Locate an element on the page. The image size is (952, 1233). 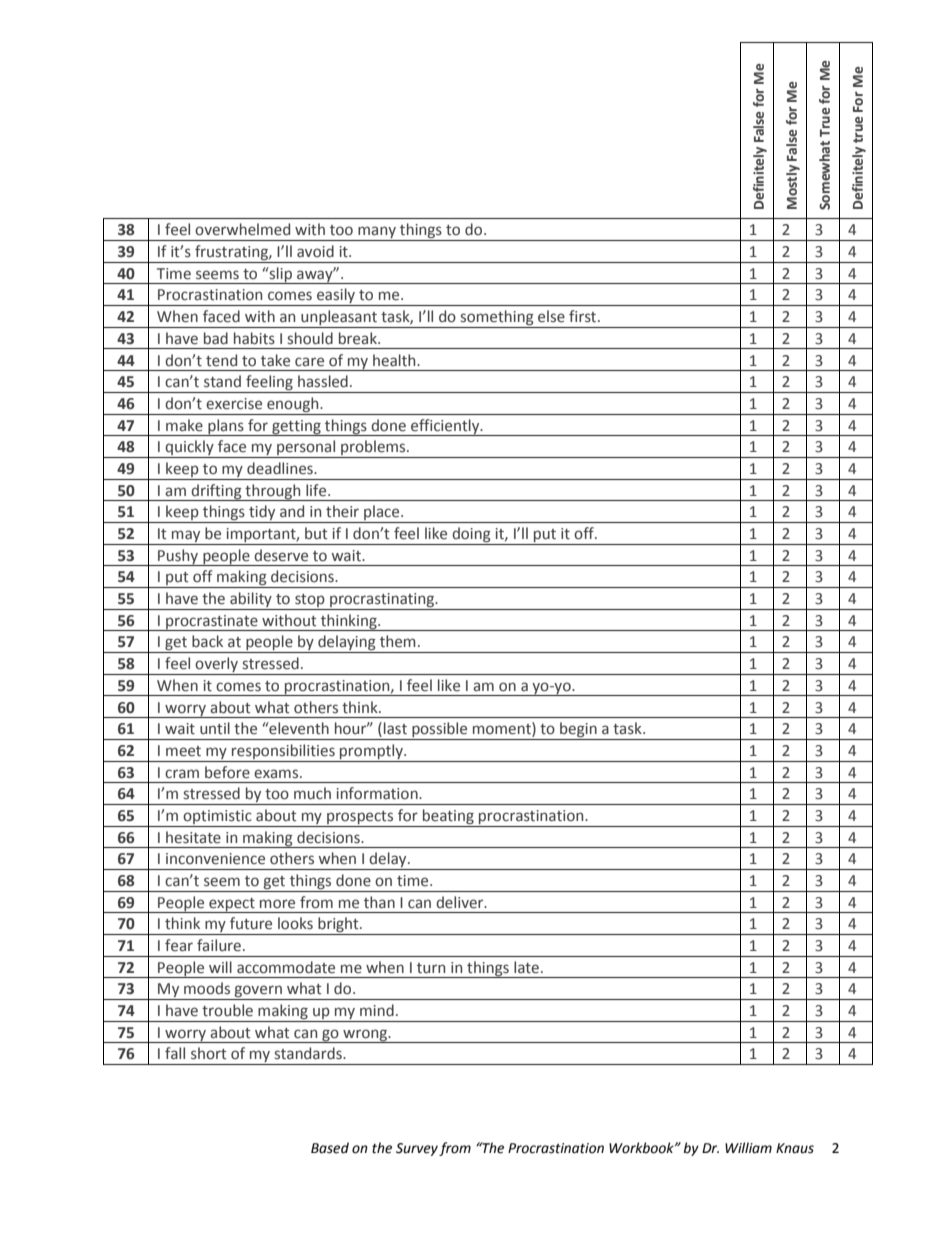
optimistic is located at coordinates (217, 817).
